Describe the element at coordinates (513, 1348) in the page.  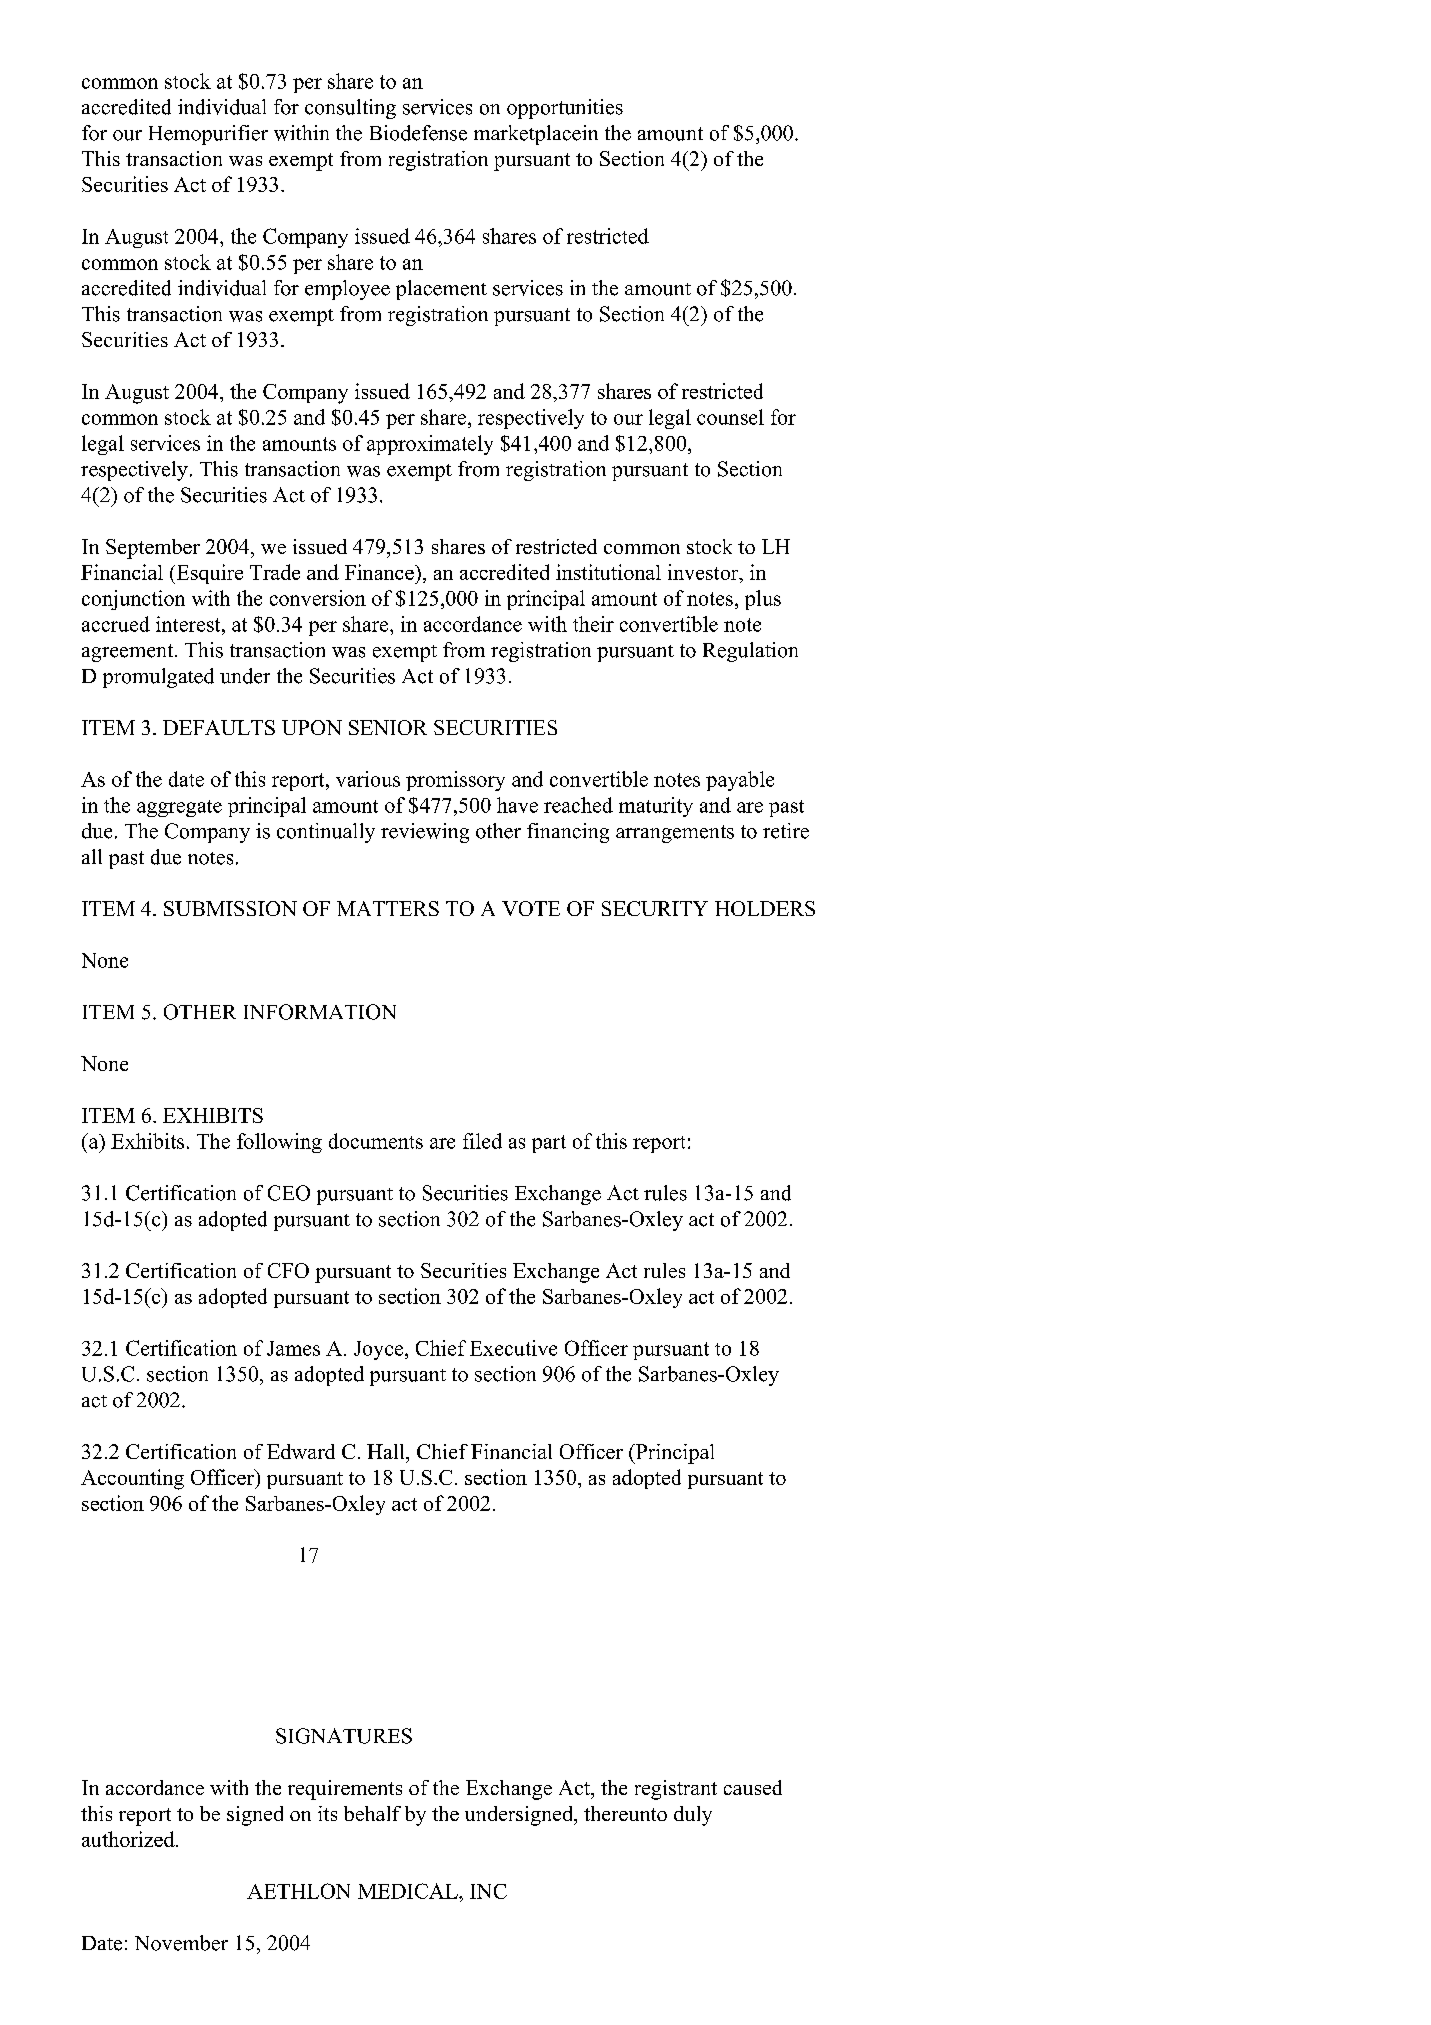
I see `Executive` at that location.
